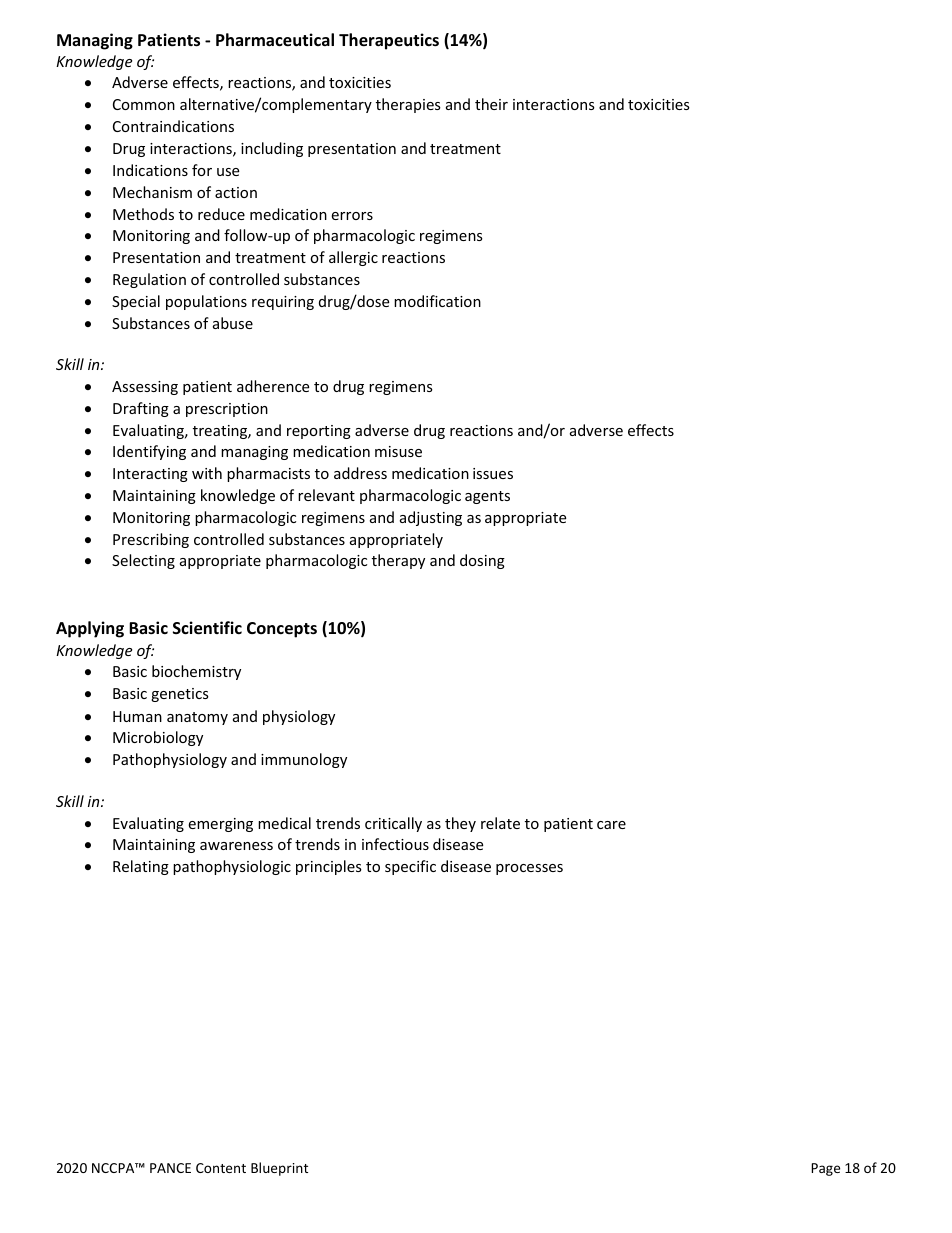 The width and height of the screenshot is (952, 1233). Describe the element at coordinates (493, 473) in the screenshot. I see `issues` at that location.
